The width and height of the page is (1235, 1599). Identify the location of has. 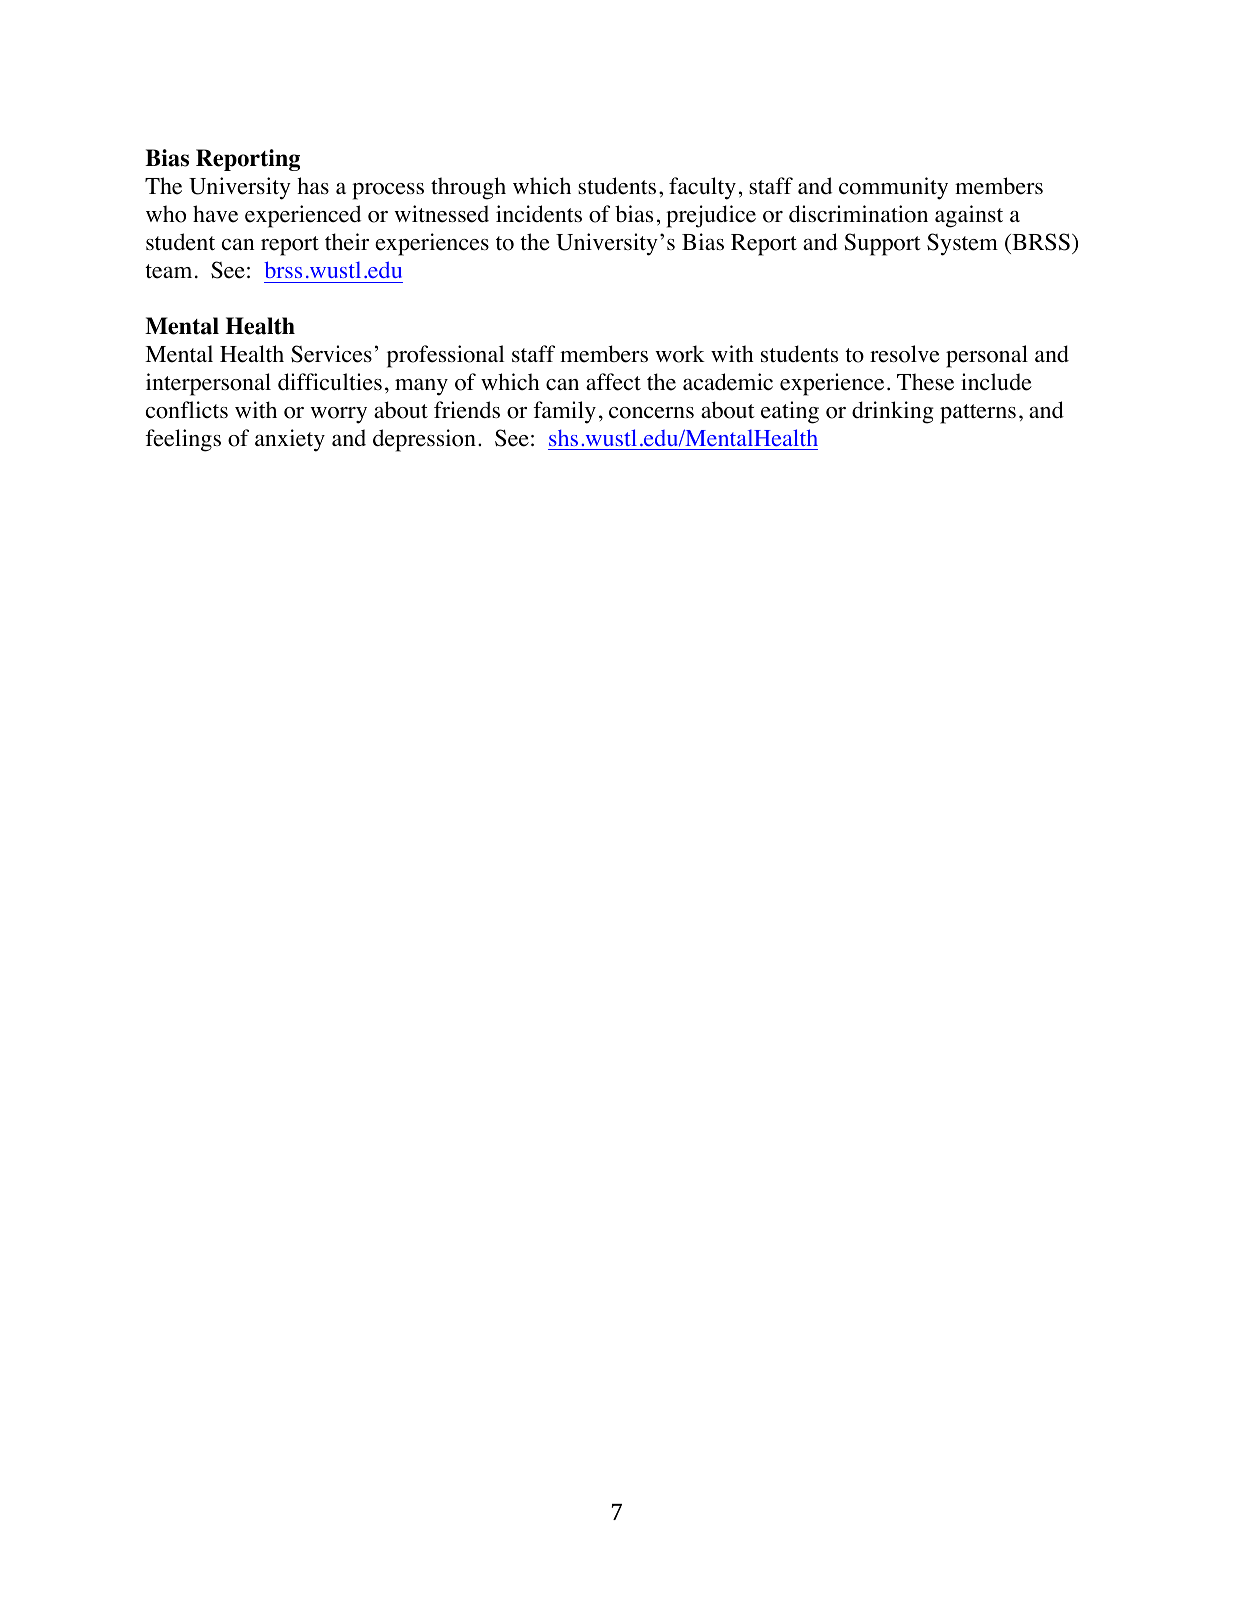
(313, 185).
